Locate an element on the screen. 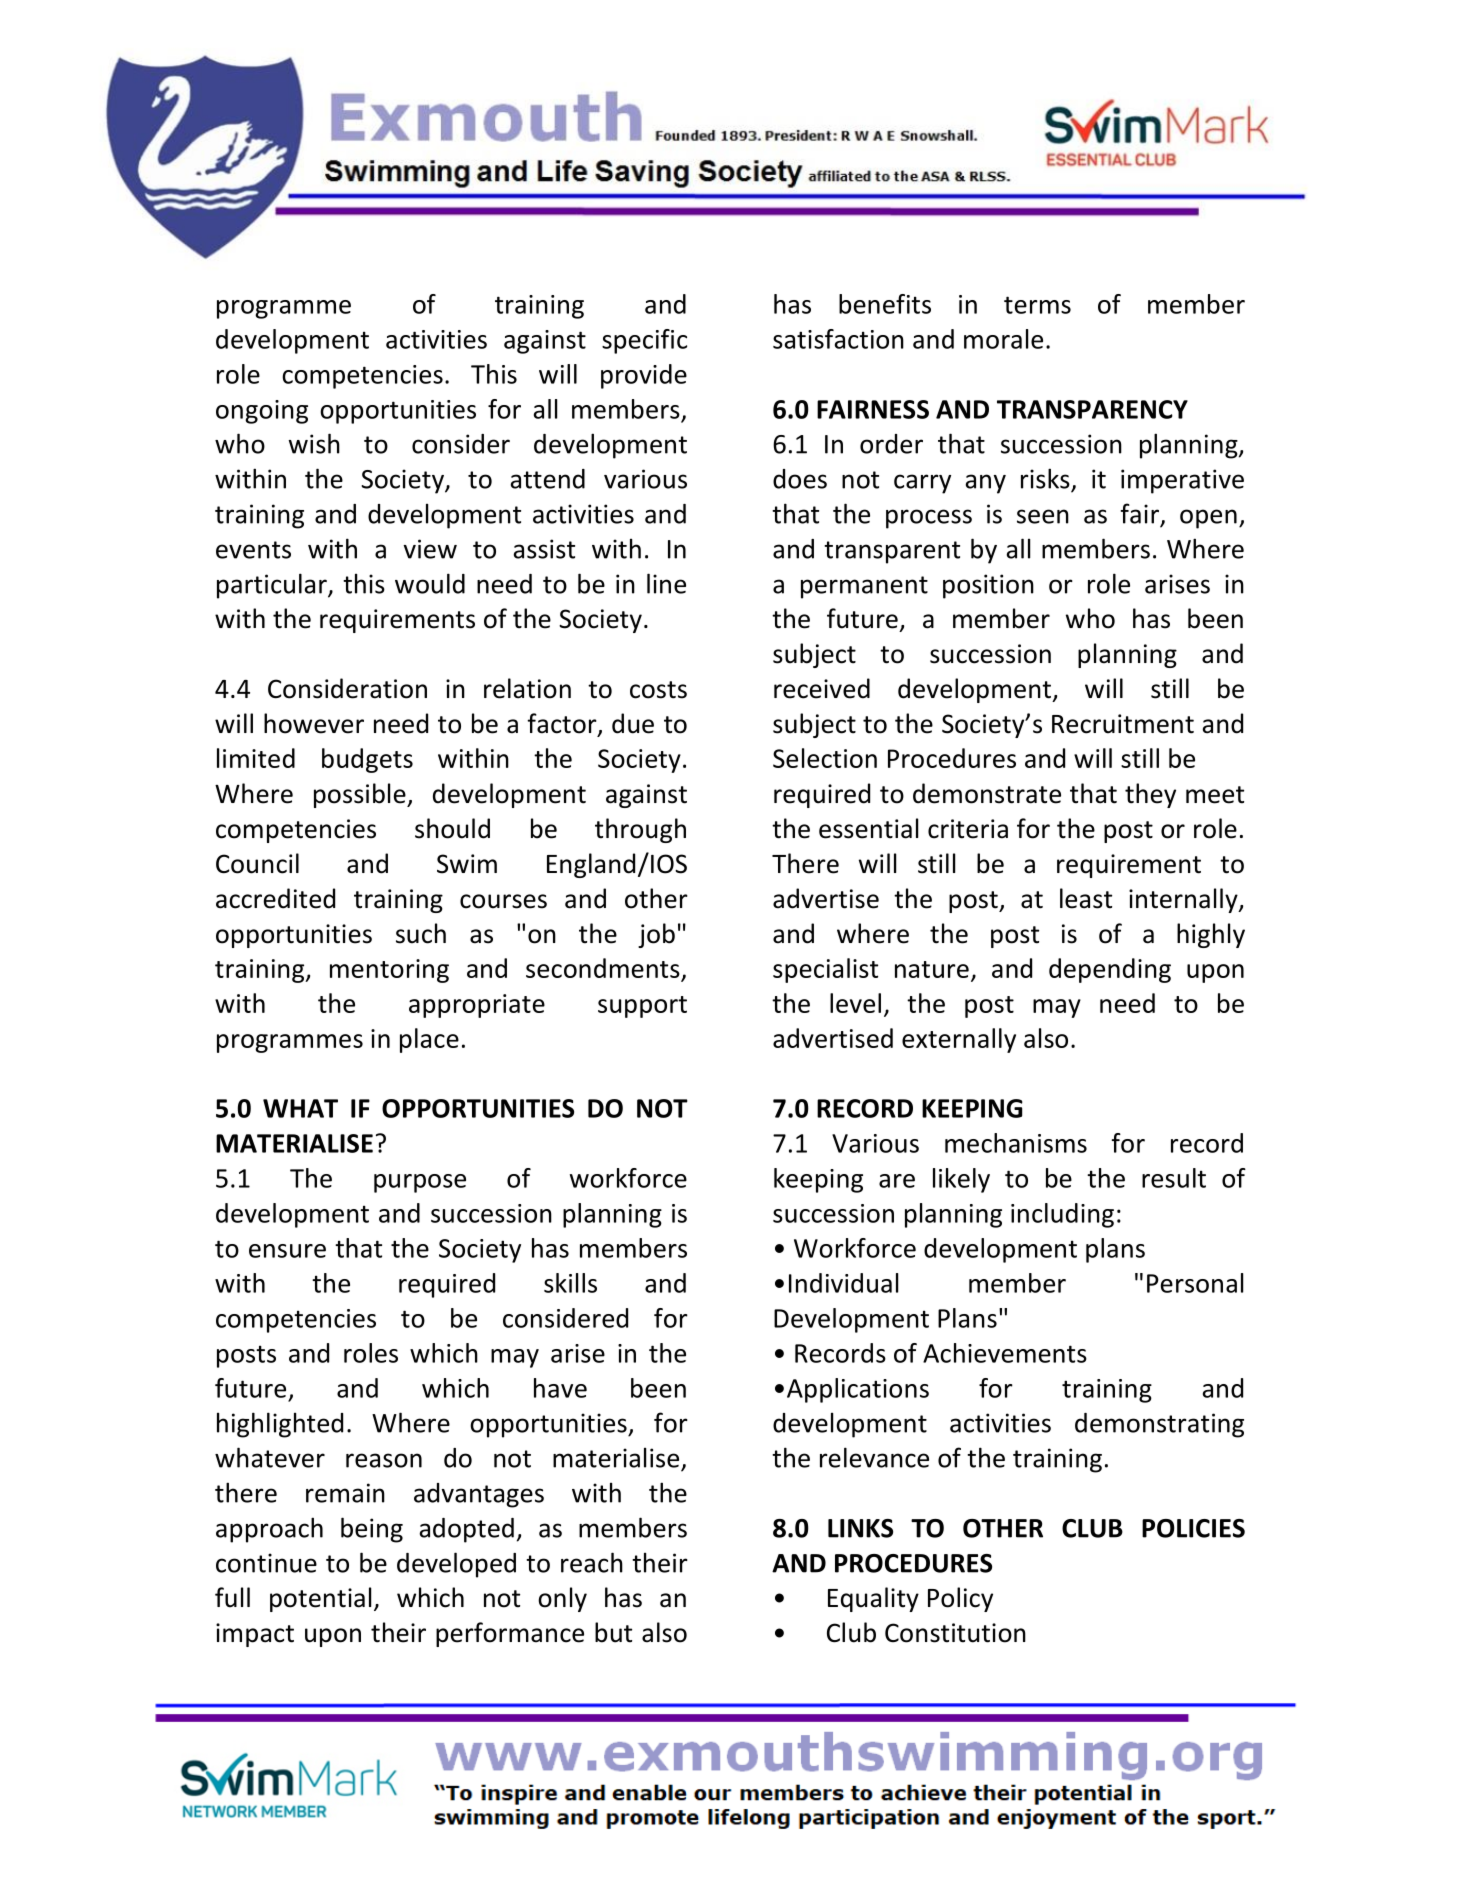 The width and height of the screenshot is (1460, 1890). potential is located at coordinates (320, 1599).
